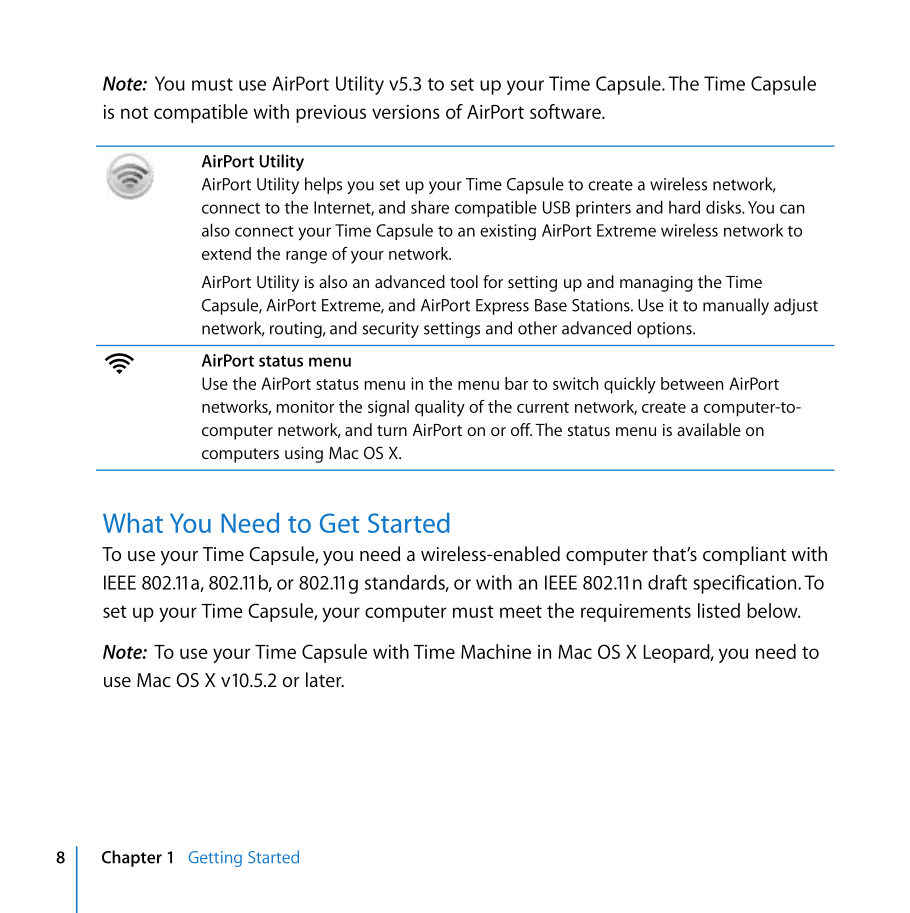 This image has height=913, width=910. I want to click on previous, so click(331, 114).
